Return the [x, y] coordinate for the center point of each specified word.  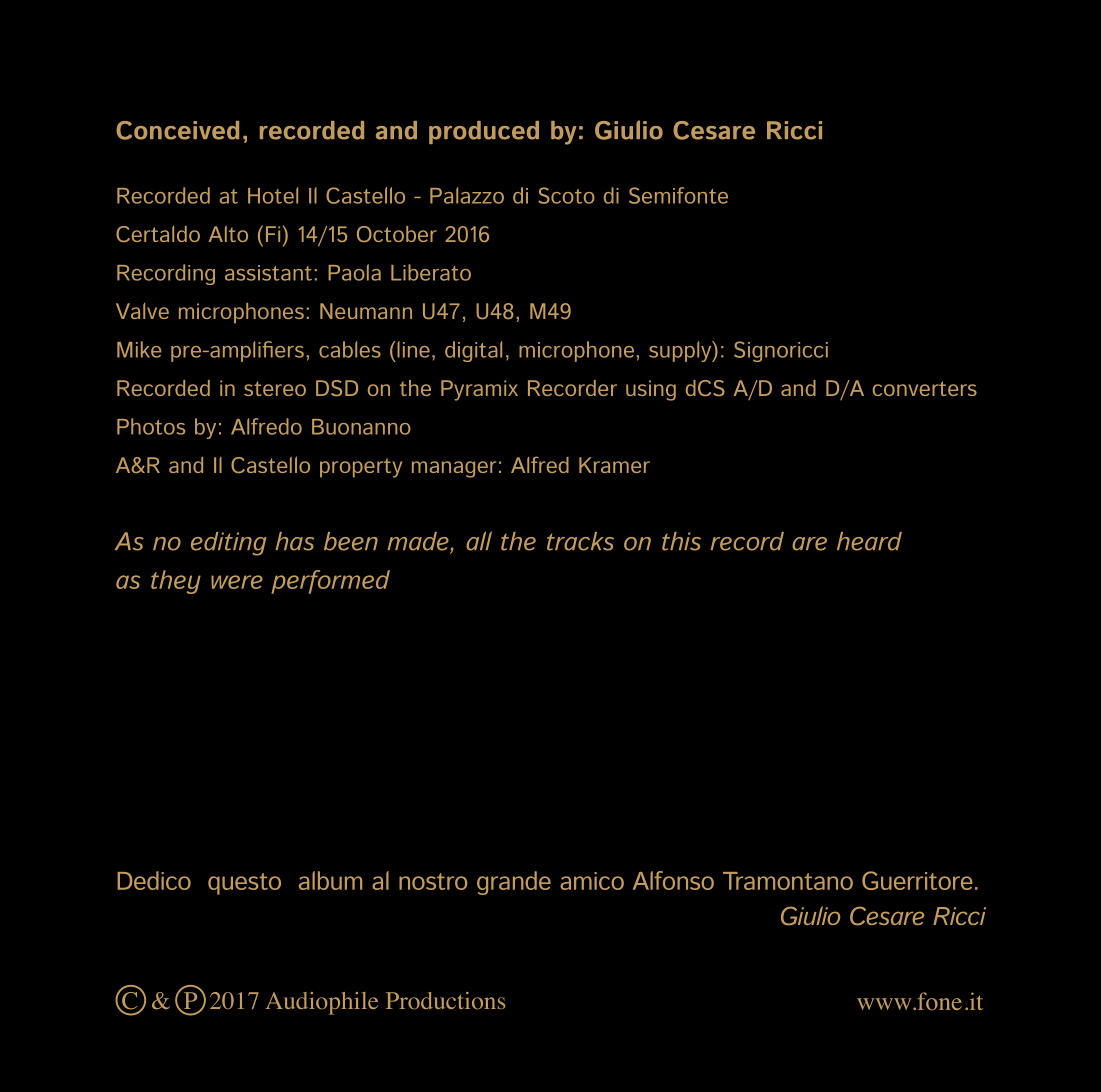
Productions [445, 1001]
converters [925, 388]
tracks [580, 541]
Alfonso [673, 880]
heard [869, 541]
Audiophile [322, 1003]
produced [484, 132]
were [237, 582]
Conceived [177, 130]
